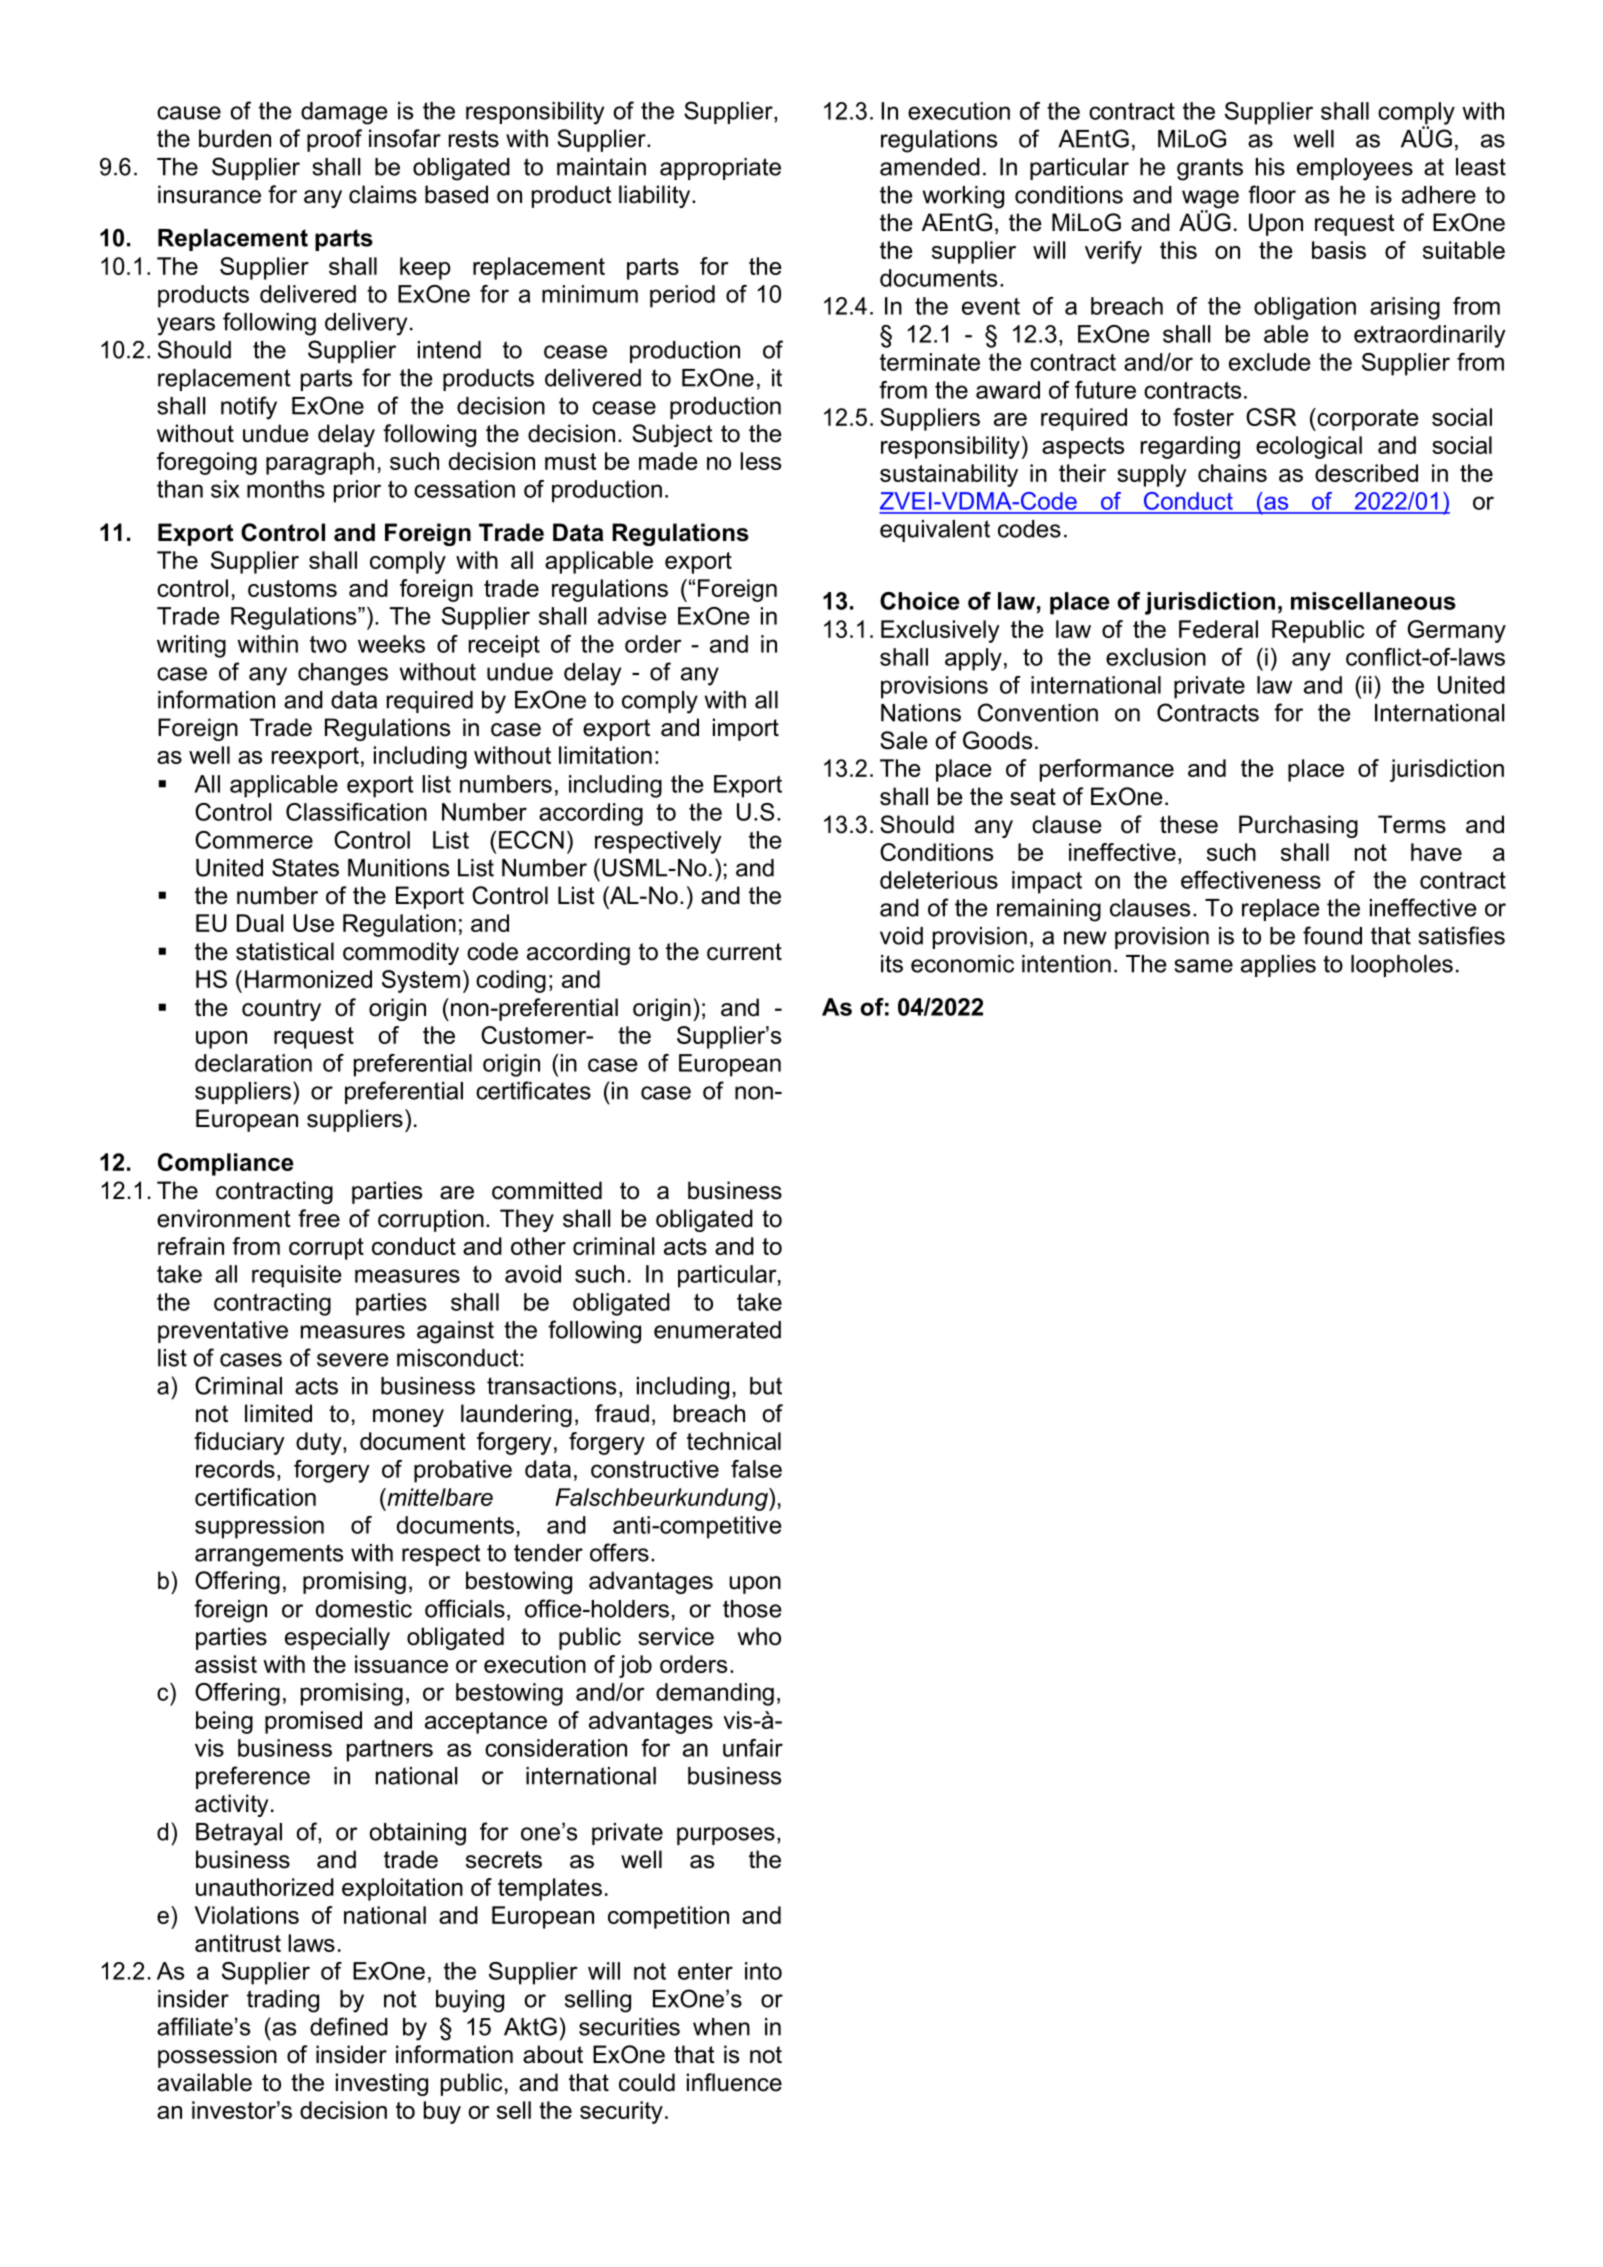 The width and height of the screenshot is (1603, 2267). Describe the element at coordinates (349, 2026) in the screenshot. I see `defined` at that location.
